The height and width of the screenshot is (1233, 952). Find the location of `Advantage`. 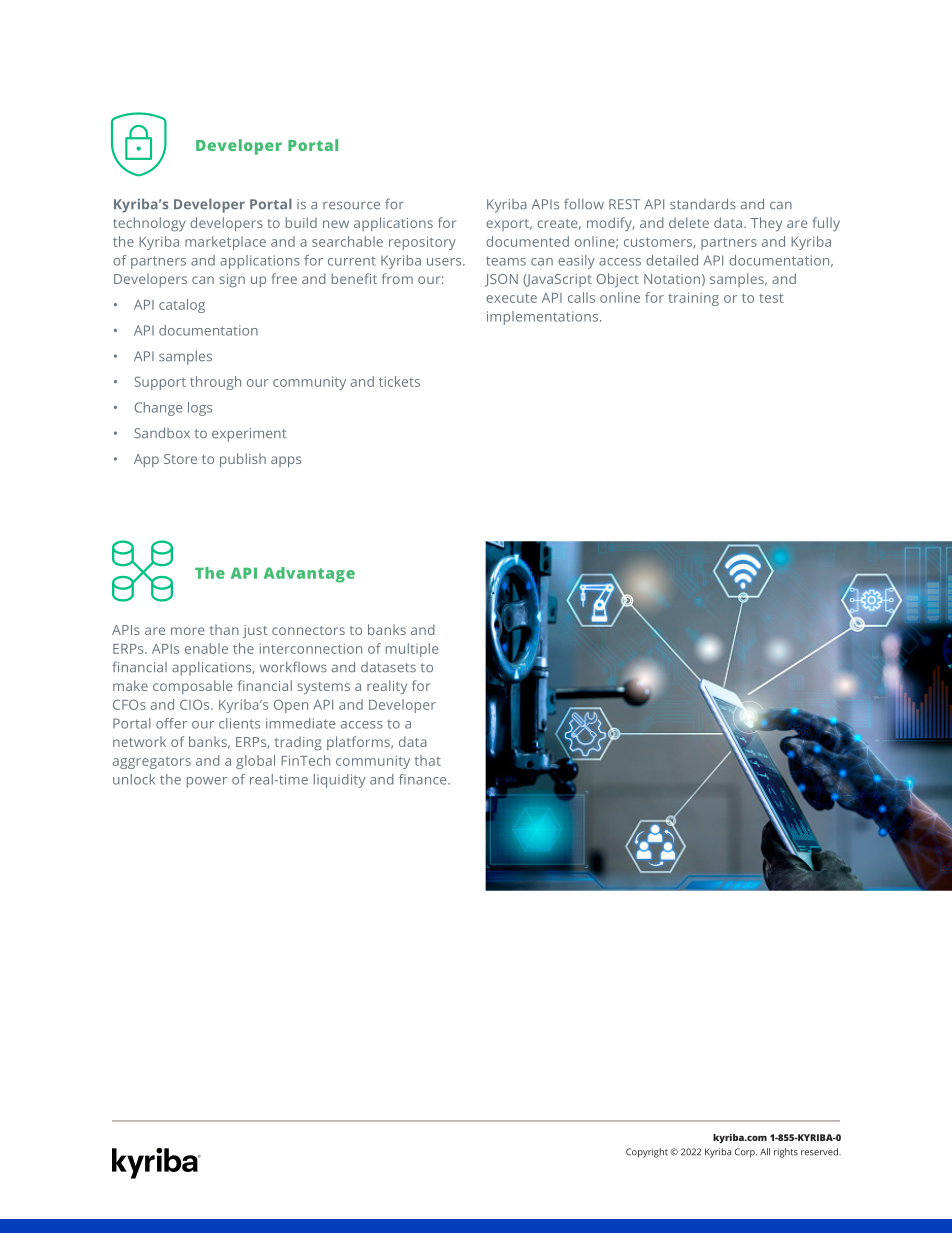

Advantage is located at coordinates (309, 575).
